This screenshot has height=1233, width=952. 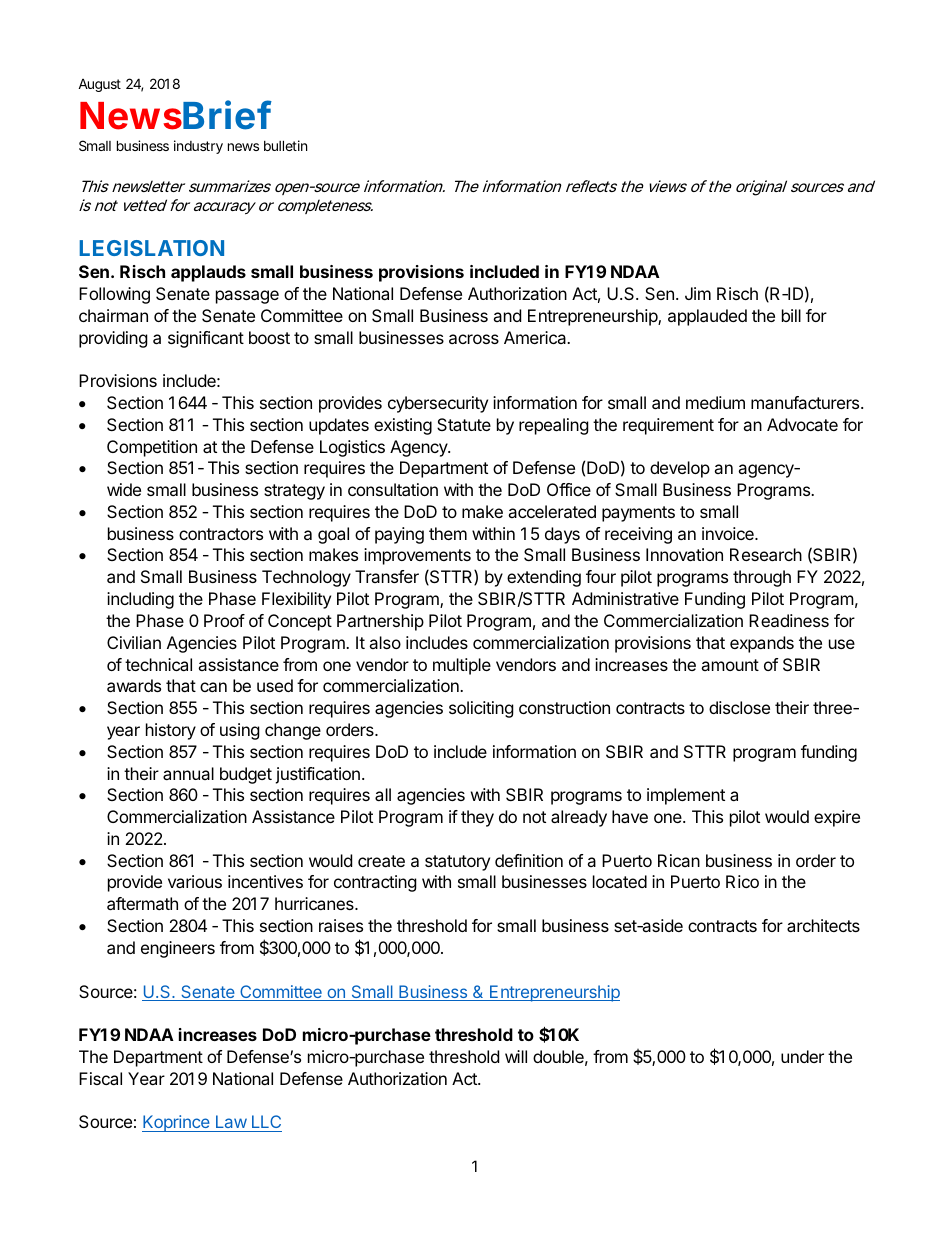 I want to click on Law, so click(x=231, y=1121).
